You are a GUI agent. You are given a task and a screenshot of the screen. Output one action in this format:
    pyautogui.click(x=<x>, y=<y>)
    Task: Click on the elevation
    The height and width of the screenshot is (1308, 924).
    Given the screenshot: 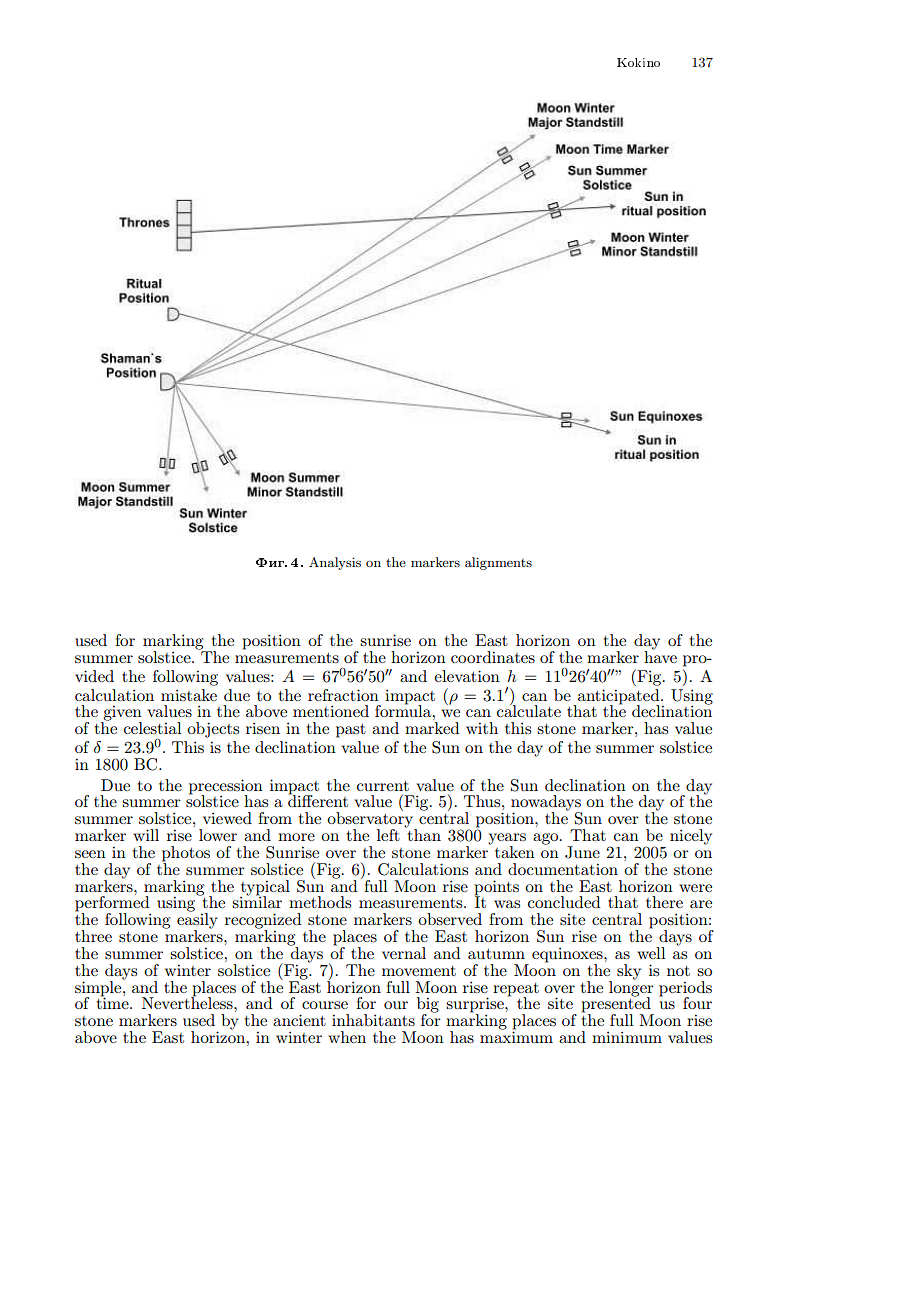 What is the action you would take?
    pyautogui.click(x=467, y=676)
